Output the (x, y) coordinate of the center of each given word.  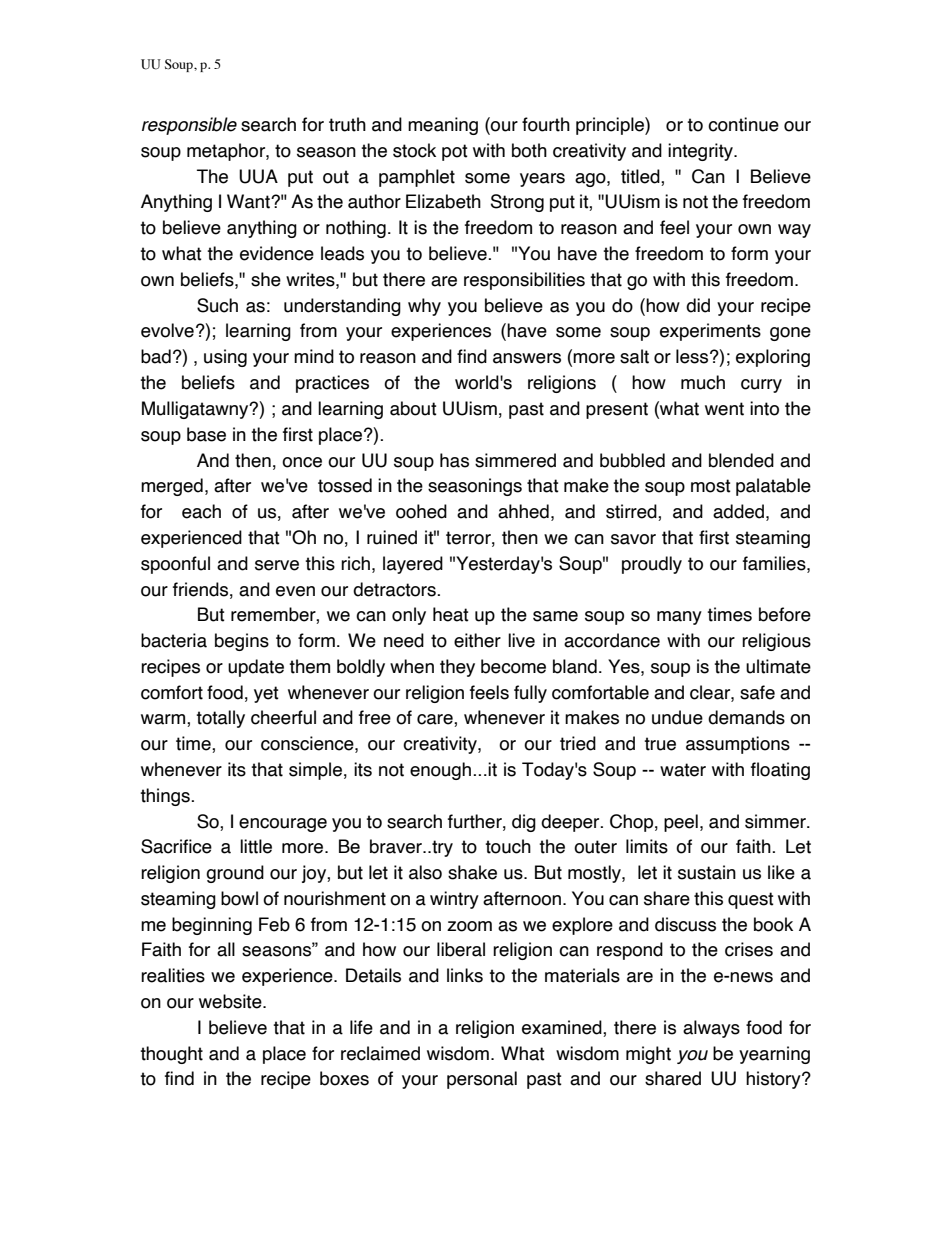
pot (455, 152)
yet (266, 694)
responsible (189, 126)
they (457, 668)
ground (235, 874)
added (738, 511)
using (225, 358)
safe (757, 692)
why (424, 307)
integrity (701, 152)
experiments (710, 332)
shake (472, 872)
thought (171, 1055)
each (201, 511)
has (454, 460)
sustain (707, 872)
